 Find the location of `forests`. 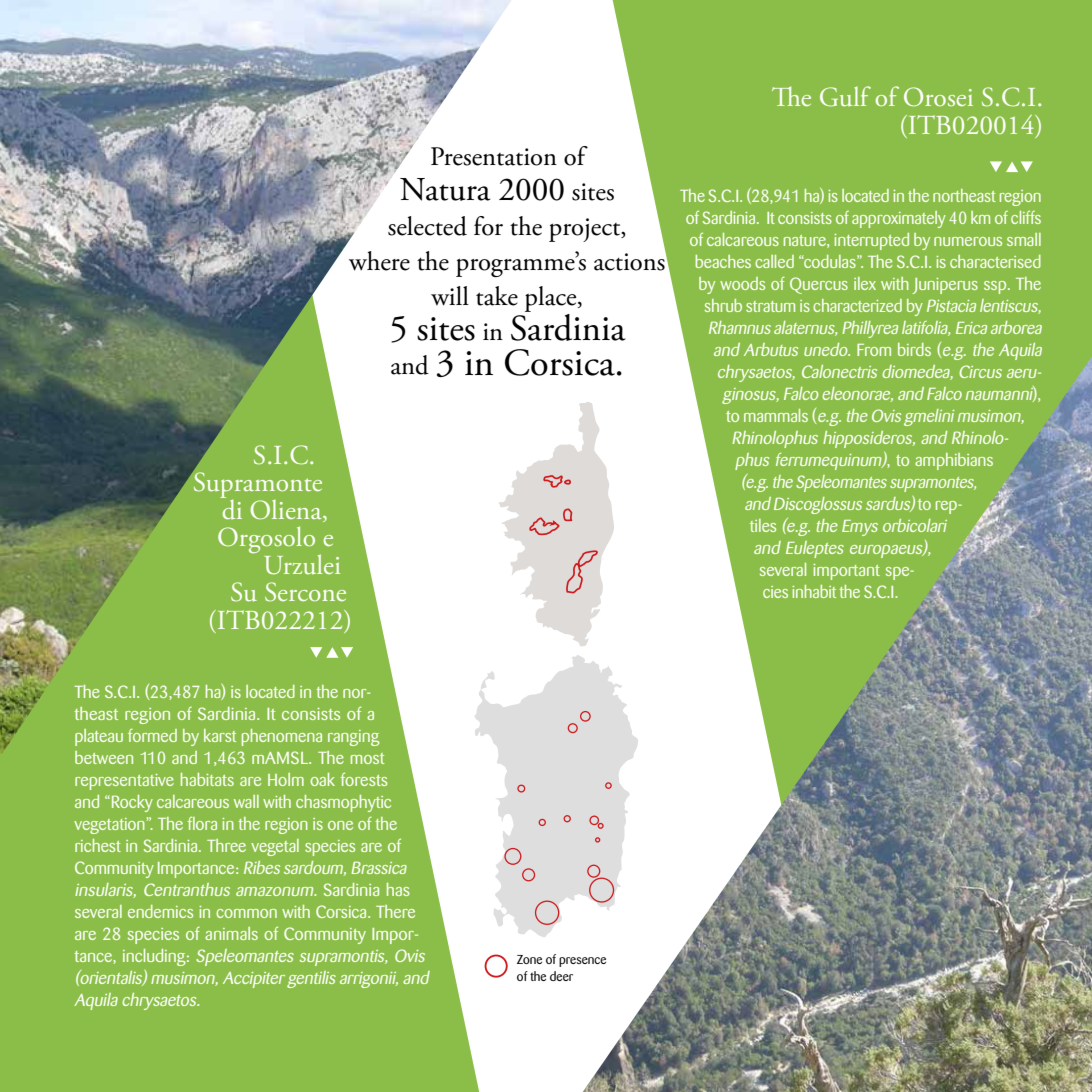

forests is located at coordinates (364, 779).
